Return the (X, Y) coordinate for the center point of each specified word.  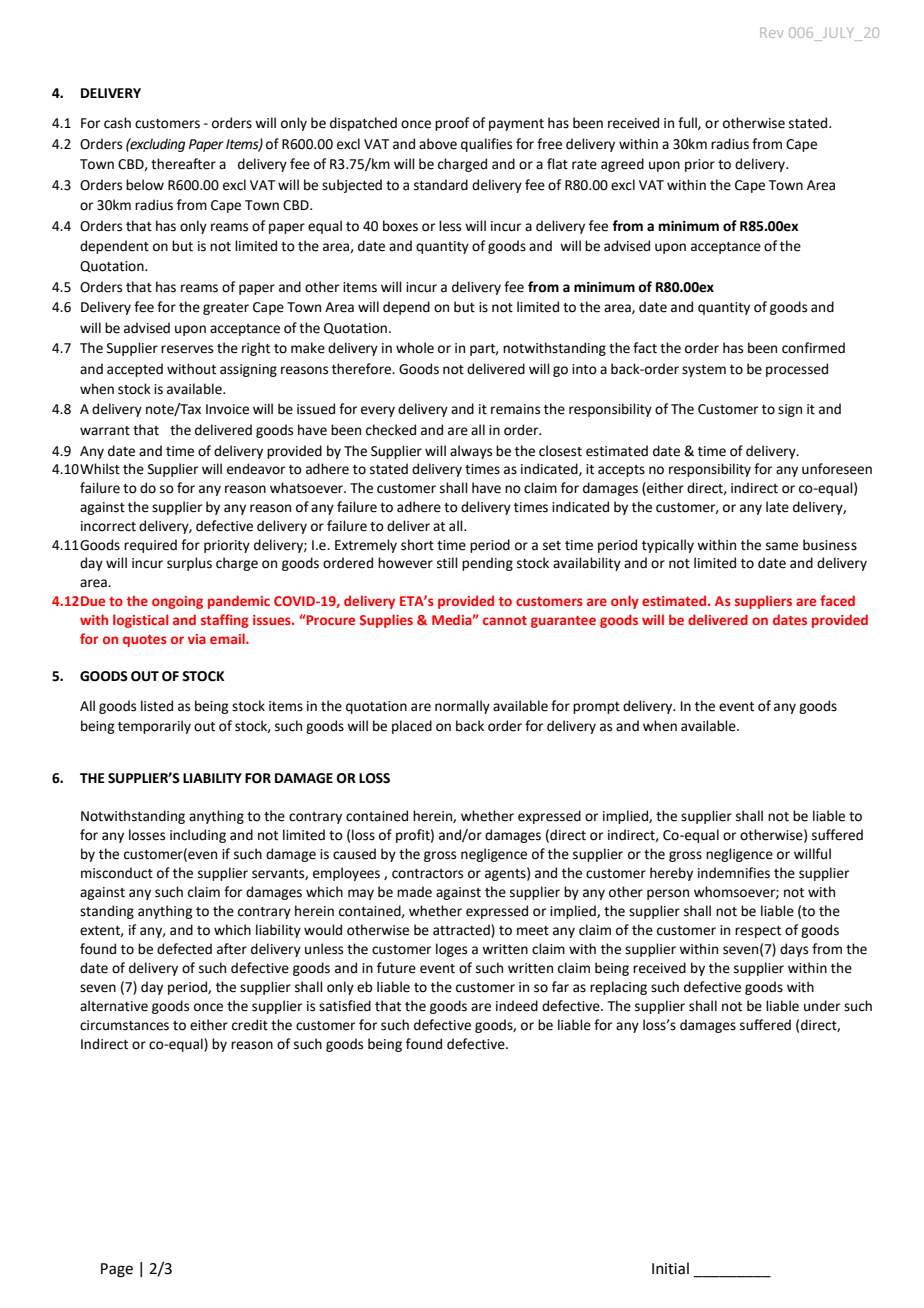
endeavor (256, 469)
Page (117, 1270)
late (777, 507)
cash (117, 123)
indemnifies (734, 873)
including (198, 836)
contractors (427, 874)
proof (452, 124)
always (471, 452)
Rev (771, 33)
